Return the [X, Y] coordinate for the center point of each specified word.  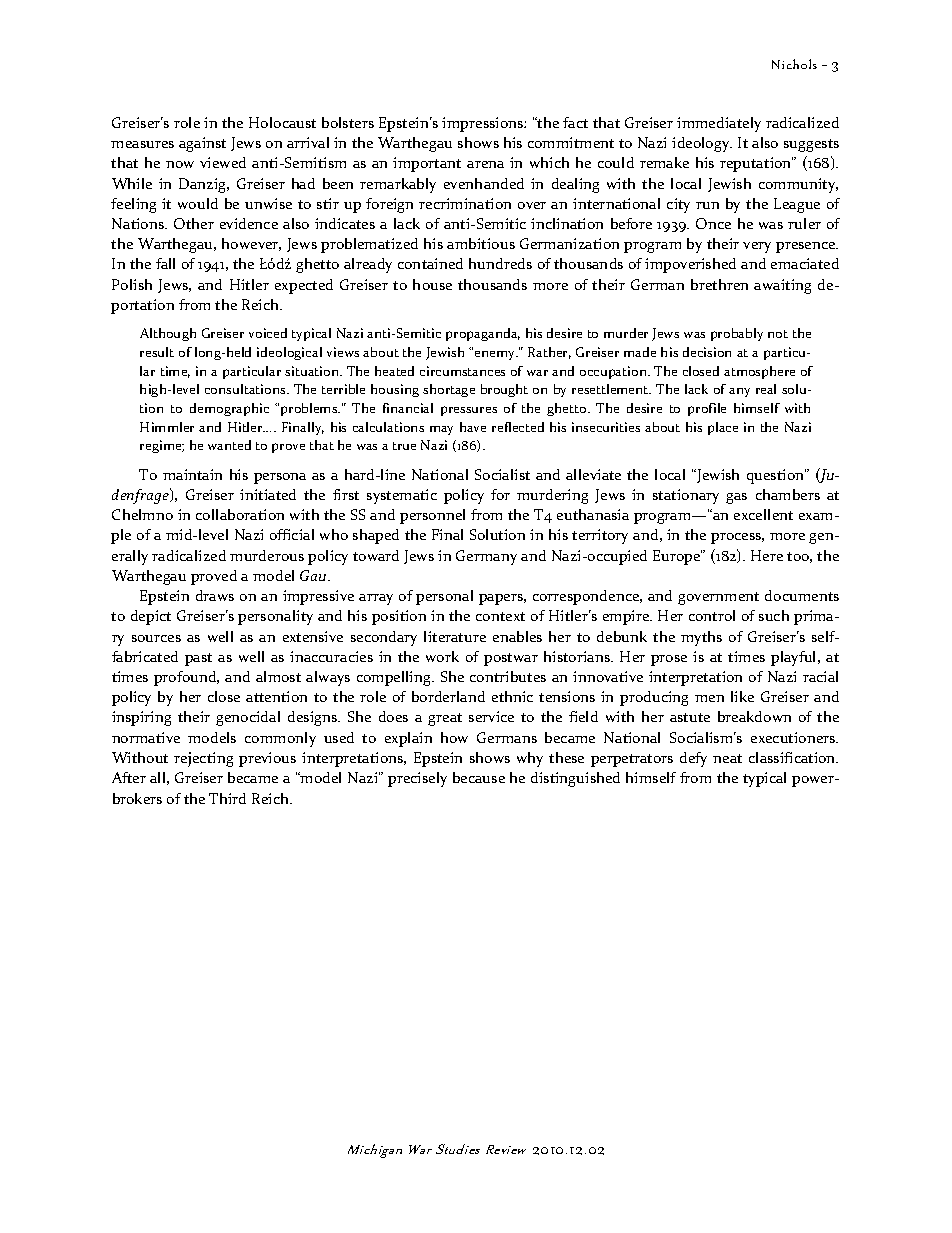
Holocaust [282, 122]
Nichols [794, 64]
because [479, 777]
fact [575, 122]
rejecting [203, 759]
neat [727, 758]
